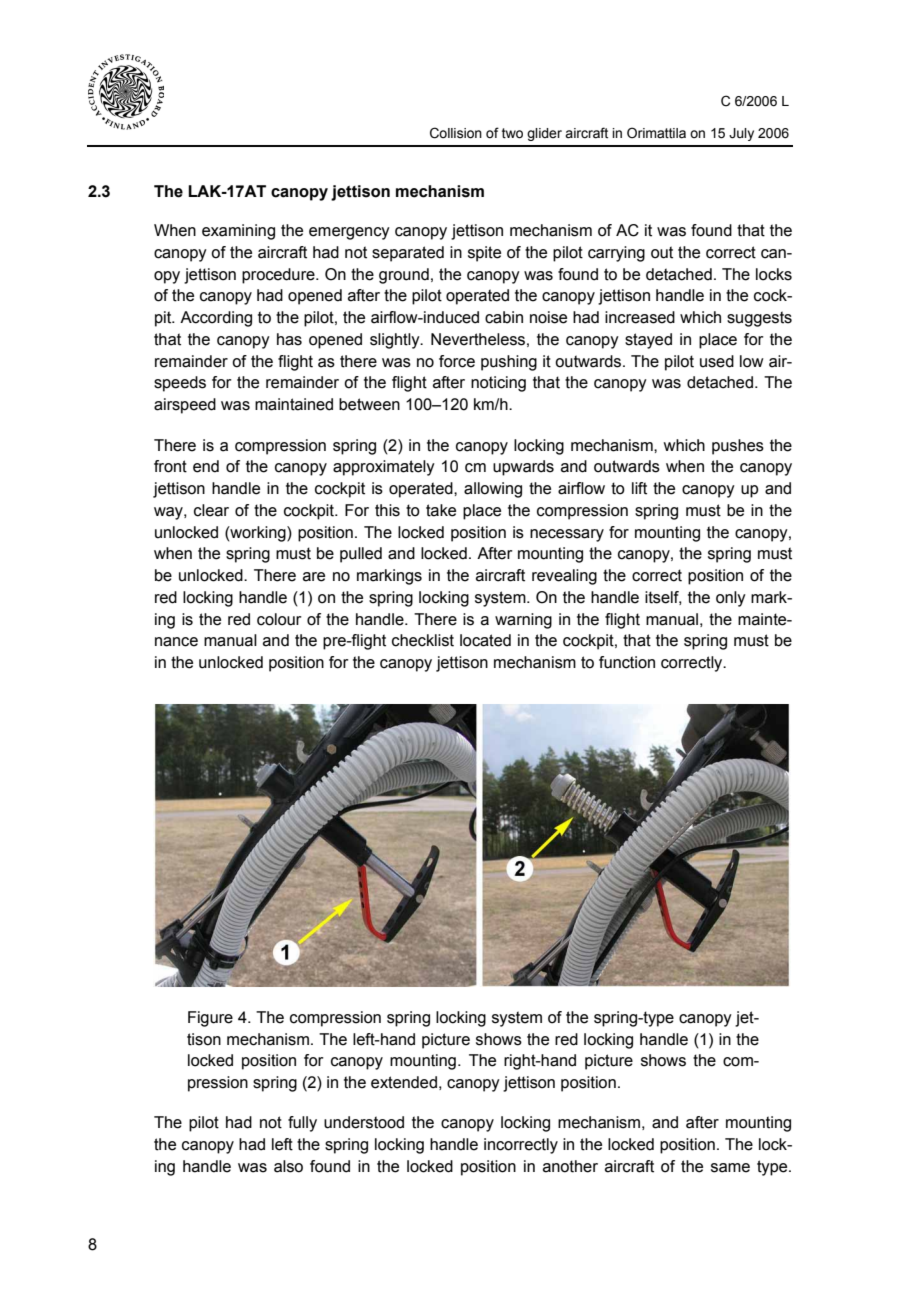  I want to click on examining, so click(238, 232).
